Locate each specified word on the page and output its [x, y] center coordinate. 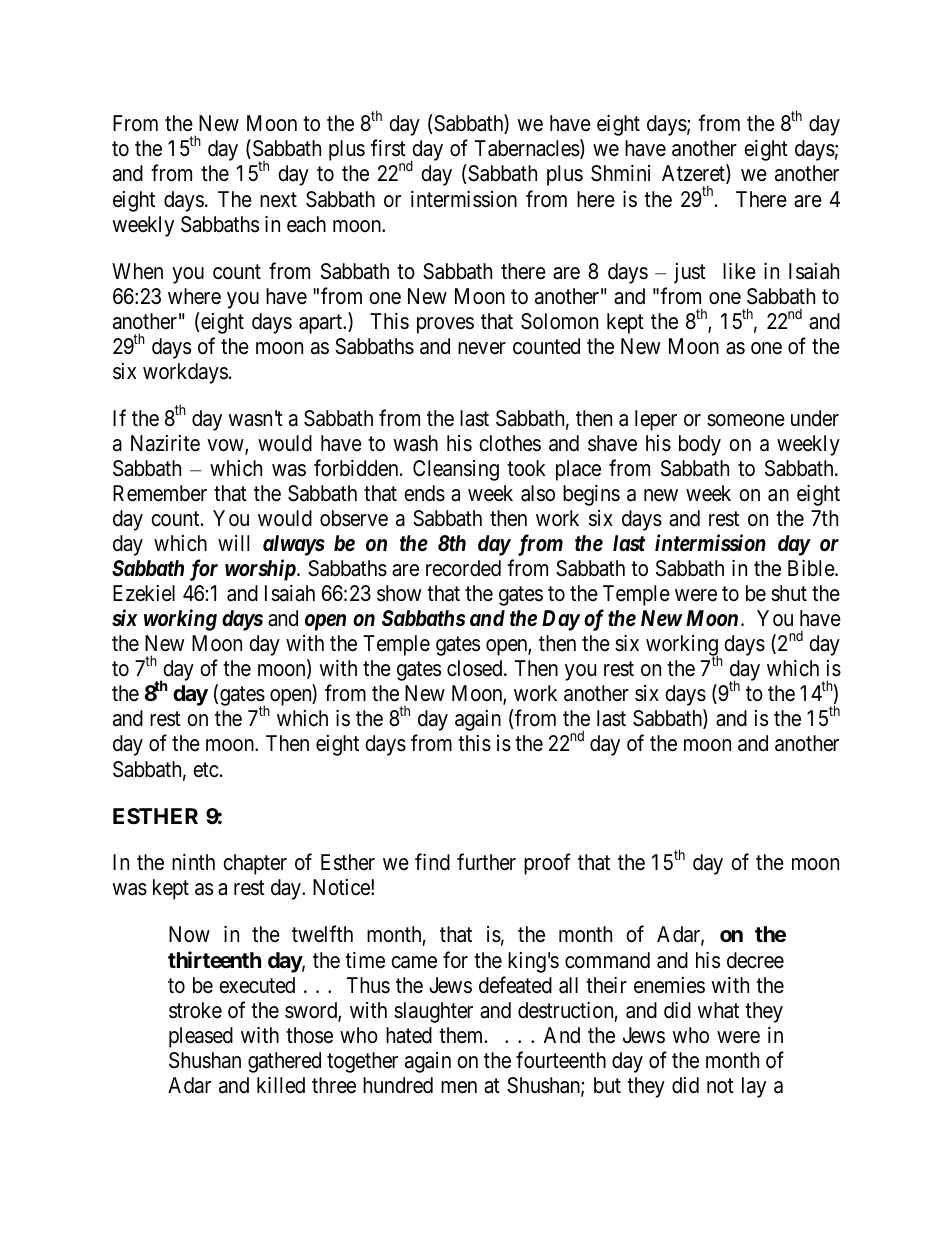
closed [476, 668]
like [739, 271]
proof [547, 864]
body [700, 445]
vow [226, 446]
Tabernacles [527, 148]
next [278, 200]
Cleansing [456, 470]
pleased [201, 1037]
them [462, 1035]
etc [206, 770]
